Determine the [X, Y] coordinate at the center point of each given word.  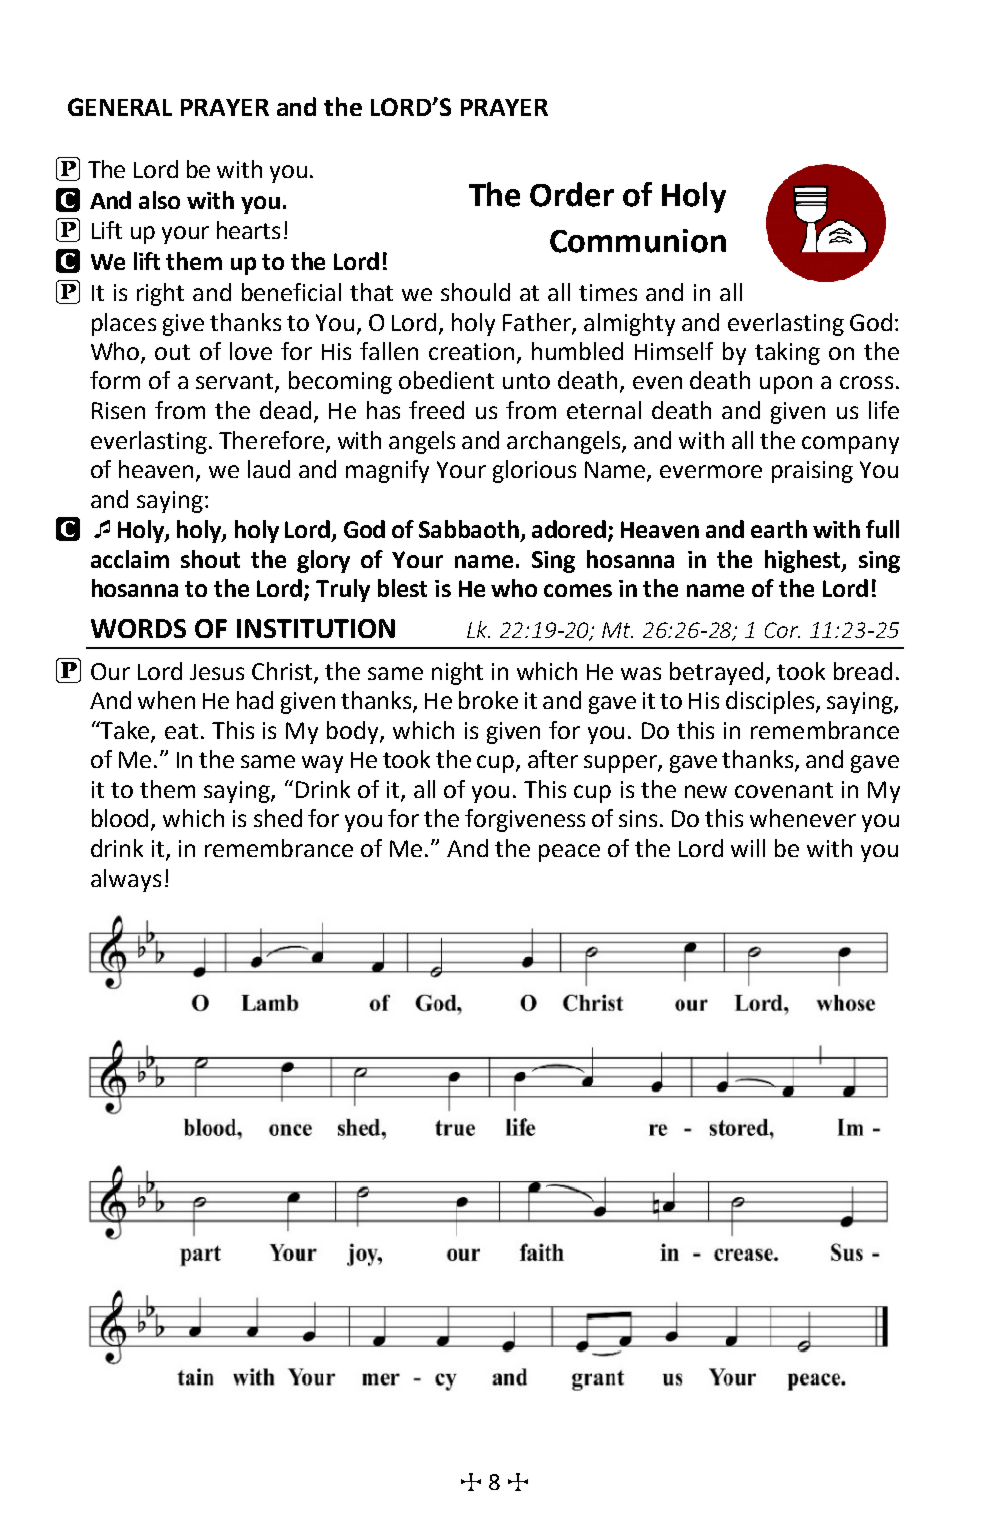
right [160, 294]
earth [779, 529]
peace [569, 853]
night [457, 673]
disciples [771, 702]
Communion [638, 241]
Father [538, 323]
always [126, 880]
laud [269, 469]
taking [787, 353]
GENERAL [120, 107]
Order [572, 194]
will [748, 848]
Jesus [217, 672]
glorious [534, 471]
